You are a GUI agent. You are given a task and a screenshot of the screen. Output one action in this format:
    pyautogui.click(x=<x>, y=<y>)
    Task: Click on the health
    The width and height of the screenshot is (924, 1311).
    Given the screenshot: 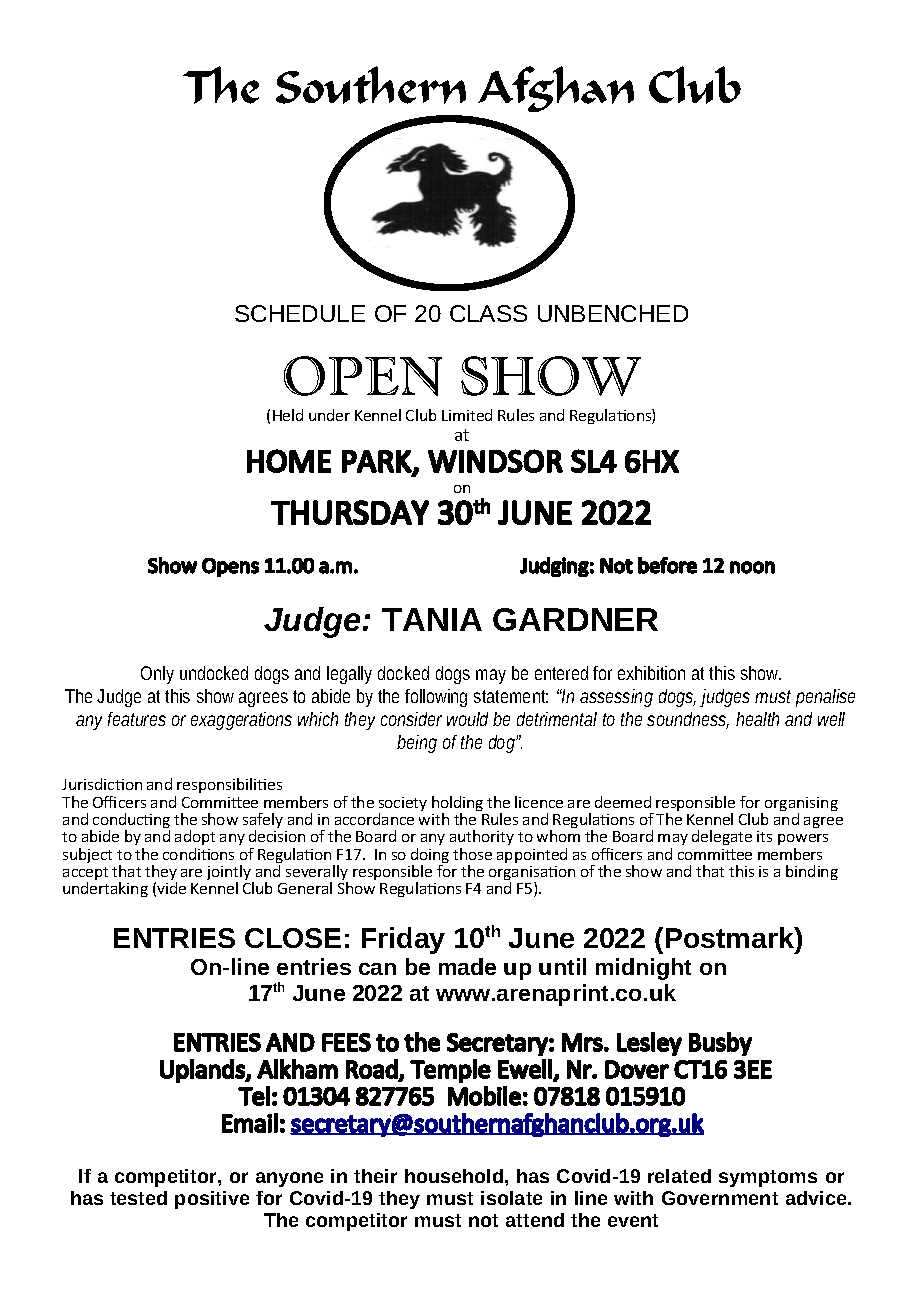 What is the action you would take?
    pyautogui.click(x=757, y=719)
